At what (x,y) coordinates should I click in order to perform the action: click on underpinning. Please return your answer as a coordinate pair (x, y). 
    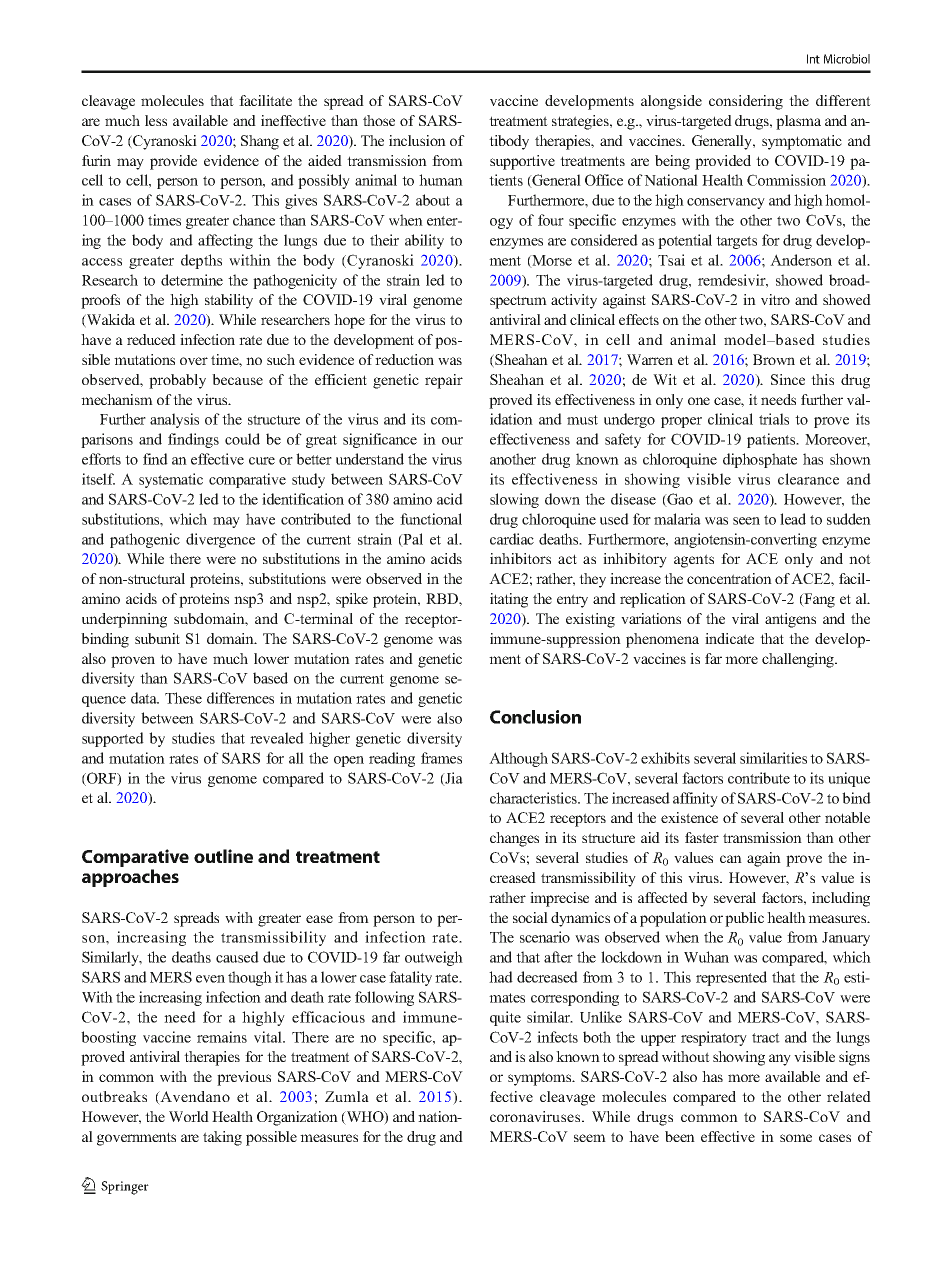
    Looking at the image, I should click on (124, 620).
